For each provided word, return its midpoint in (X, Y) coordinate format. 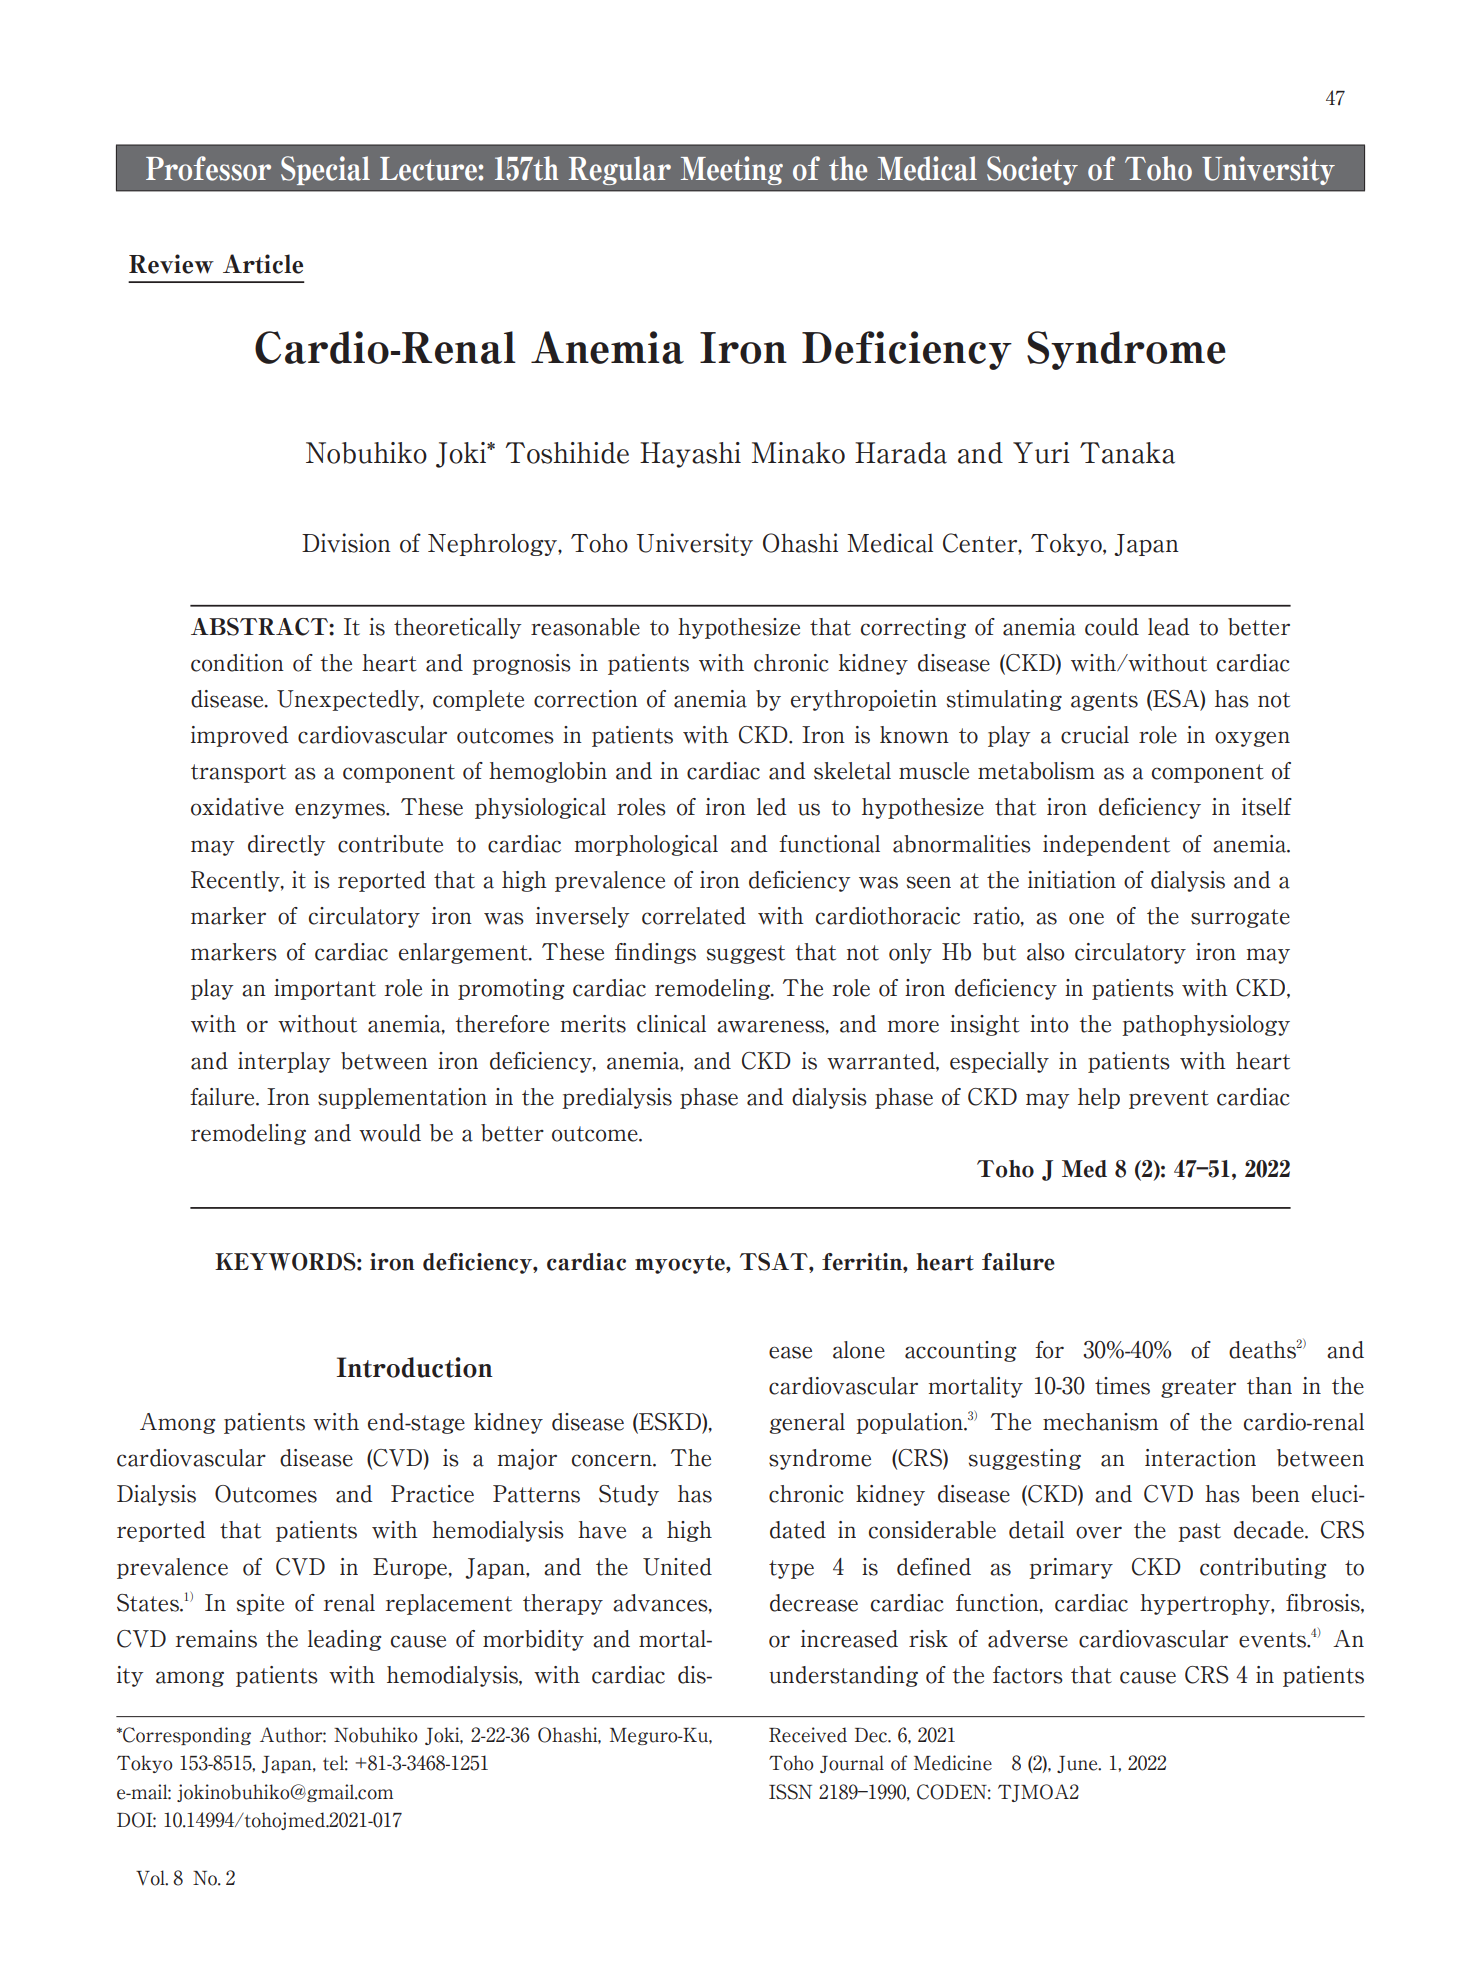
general (807, 1423)
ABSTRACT (260, 627)
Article (263, 264)
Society (1032, 170)
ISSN (790, 1792)
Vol (151, 1878)
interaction (1200, 1458)
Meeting (732, 170)
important (325, 989)
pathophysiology (1206, 1025)
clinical (671, 1024)
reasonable (585, 627)
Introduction (415, 1367)
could (1112, 627)
